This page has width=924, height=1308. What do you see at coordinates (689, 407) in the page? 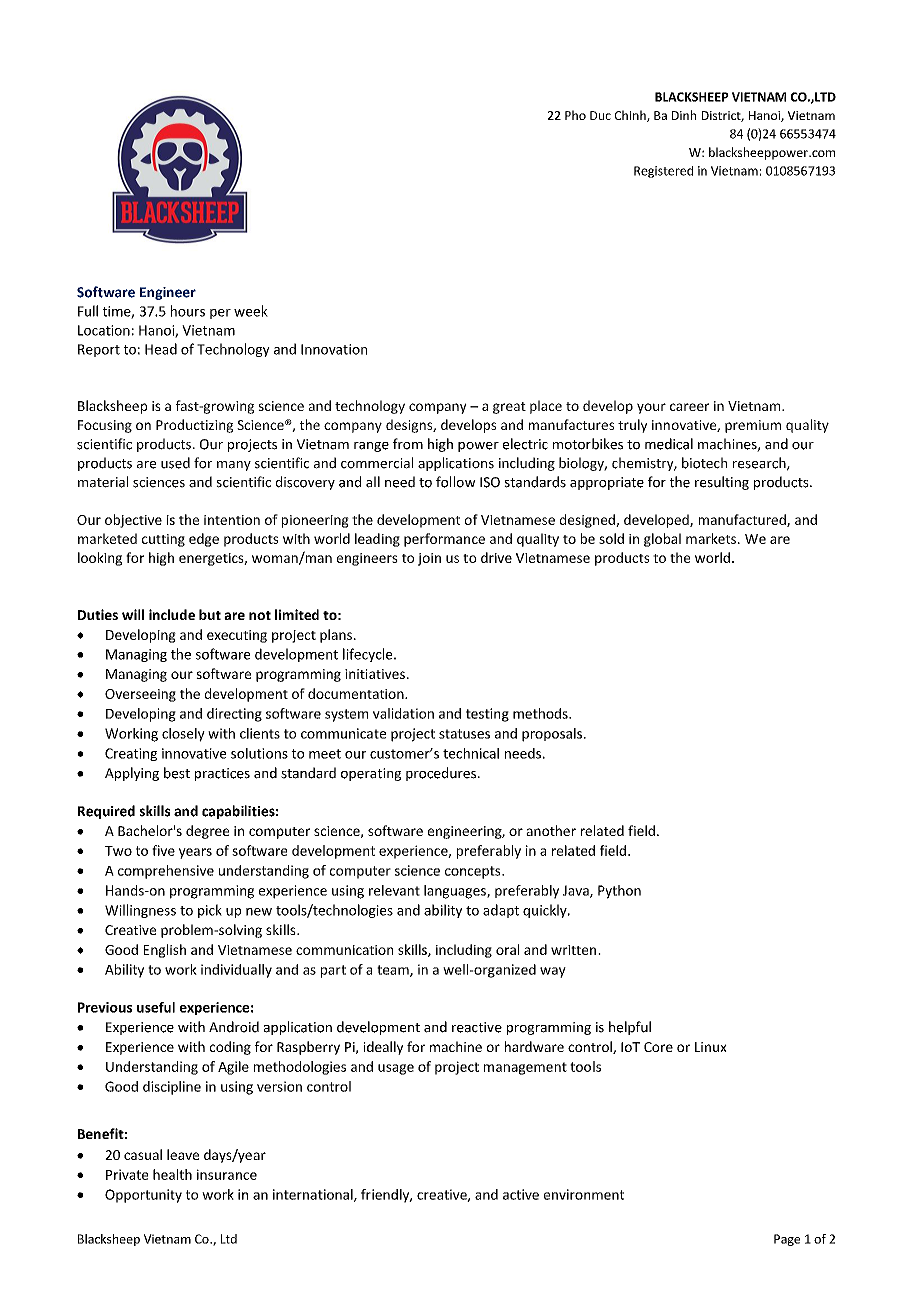
I see `career` at bounding box center [689, 407].
